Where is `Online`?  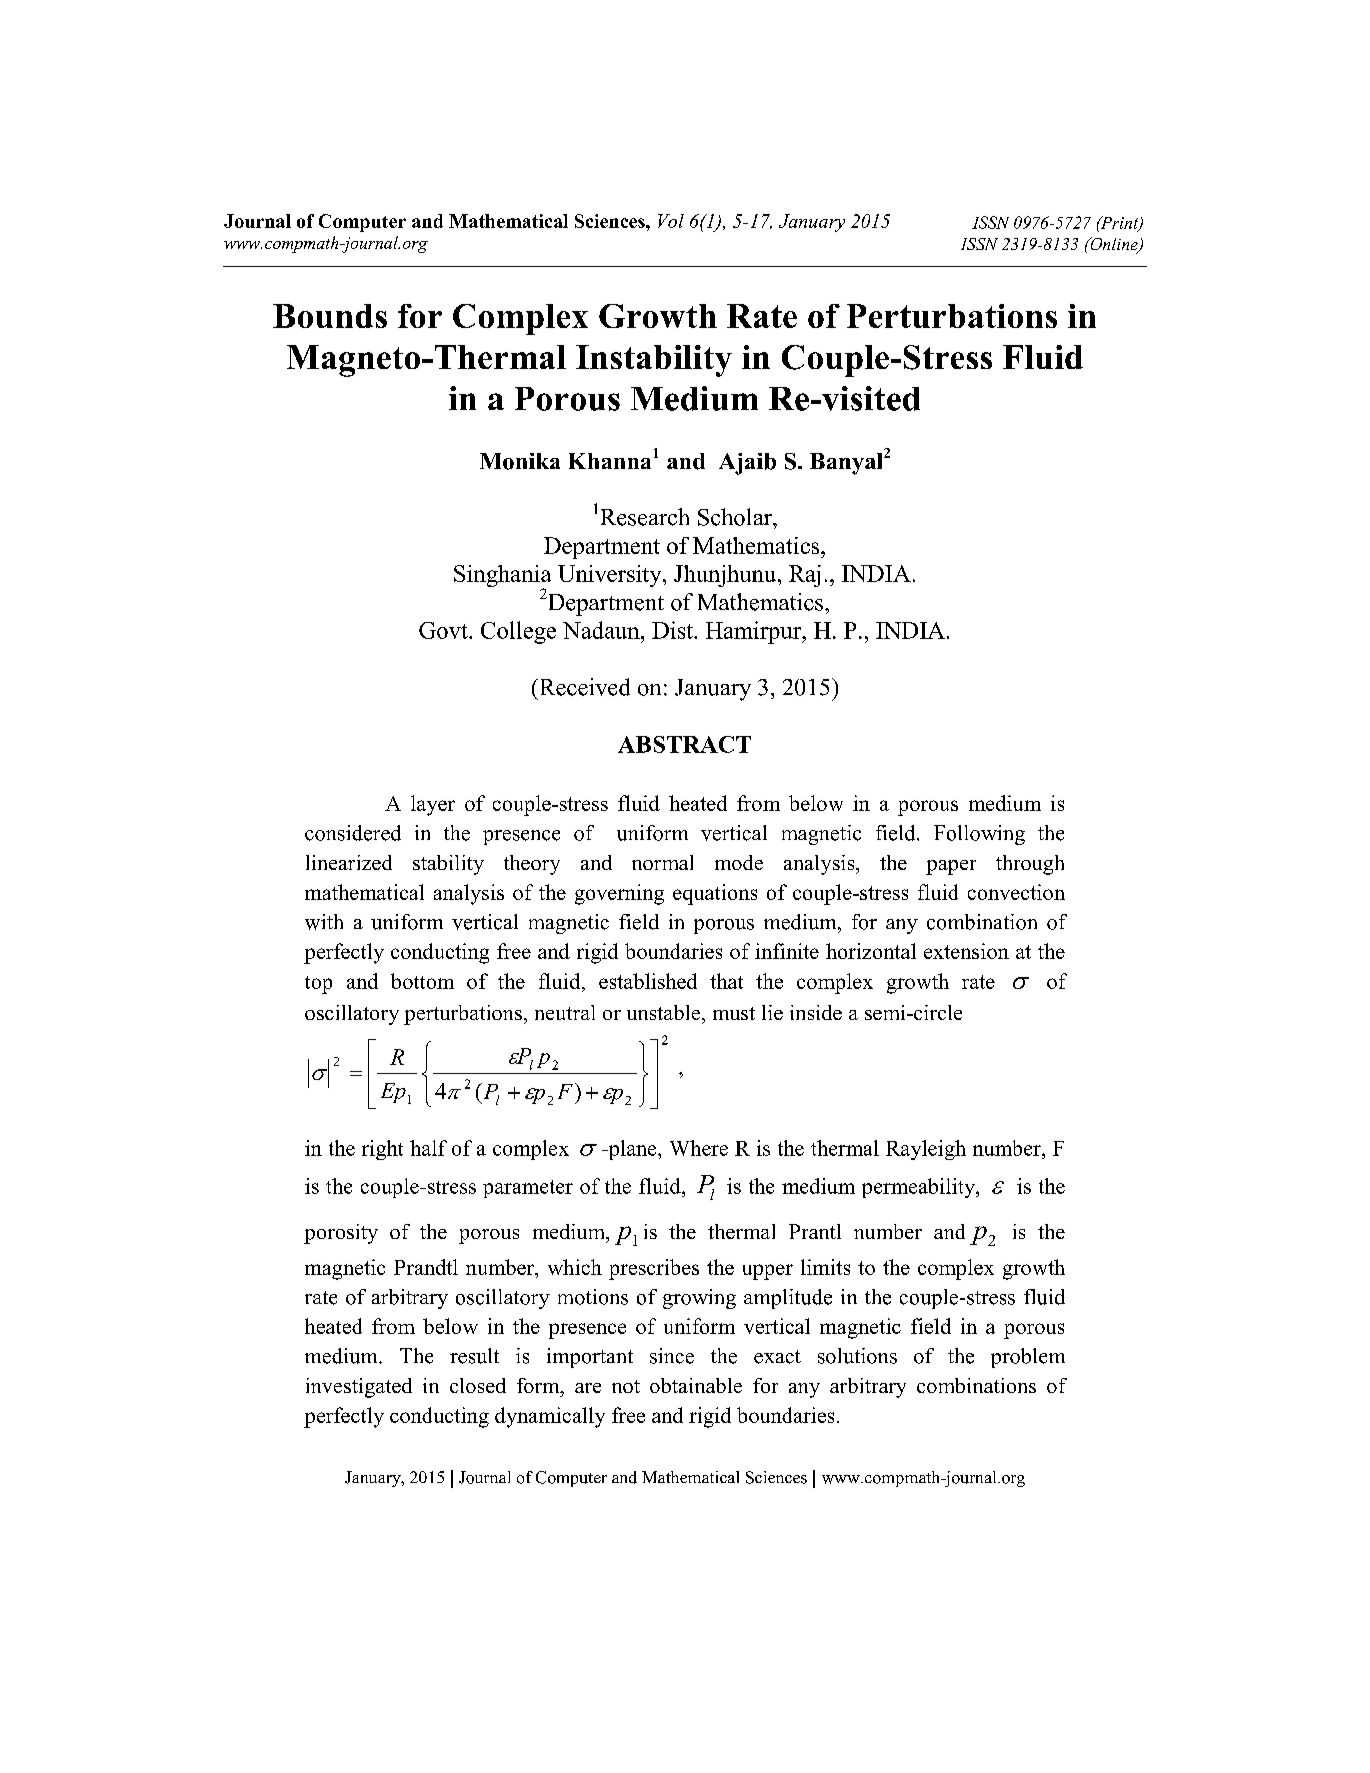 Online is located at coordinates (1114, 245).
